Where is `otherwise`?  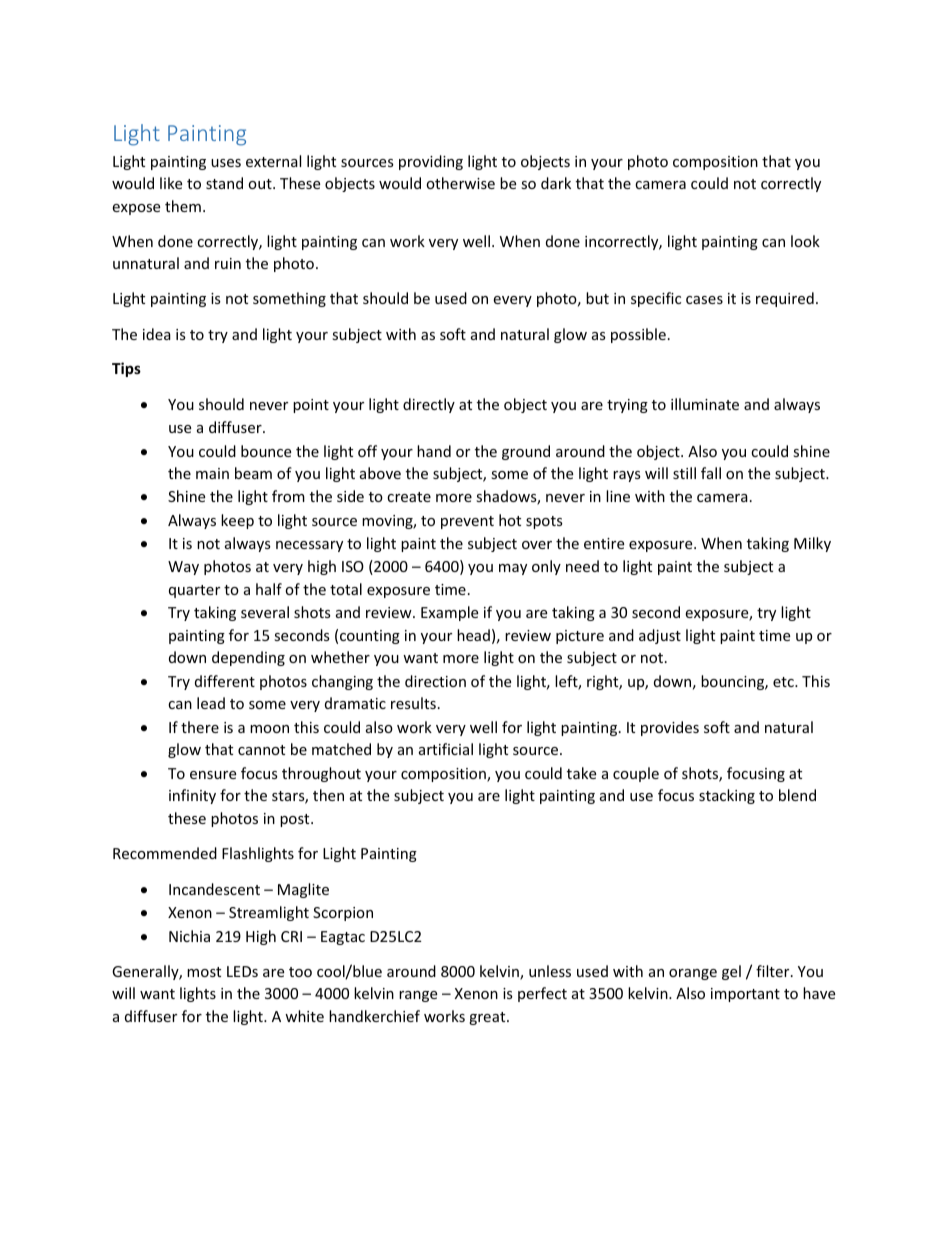 otherwise is located at coordinates (460, 183).
